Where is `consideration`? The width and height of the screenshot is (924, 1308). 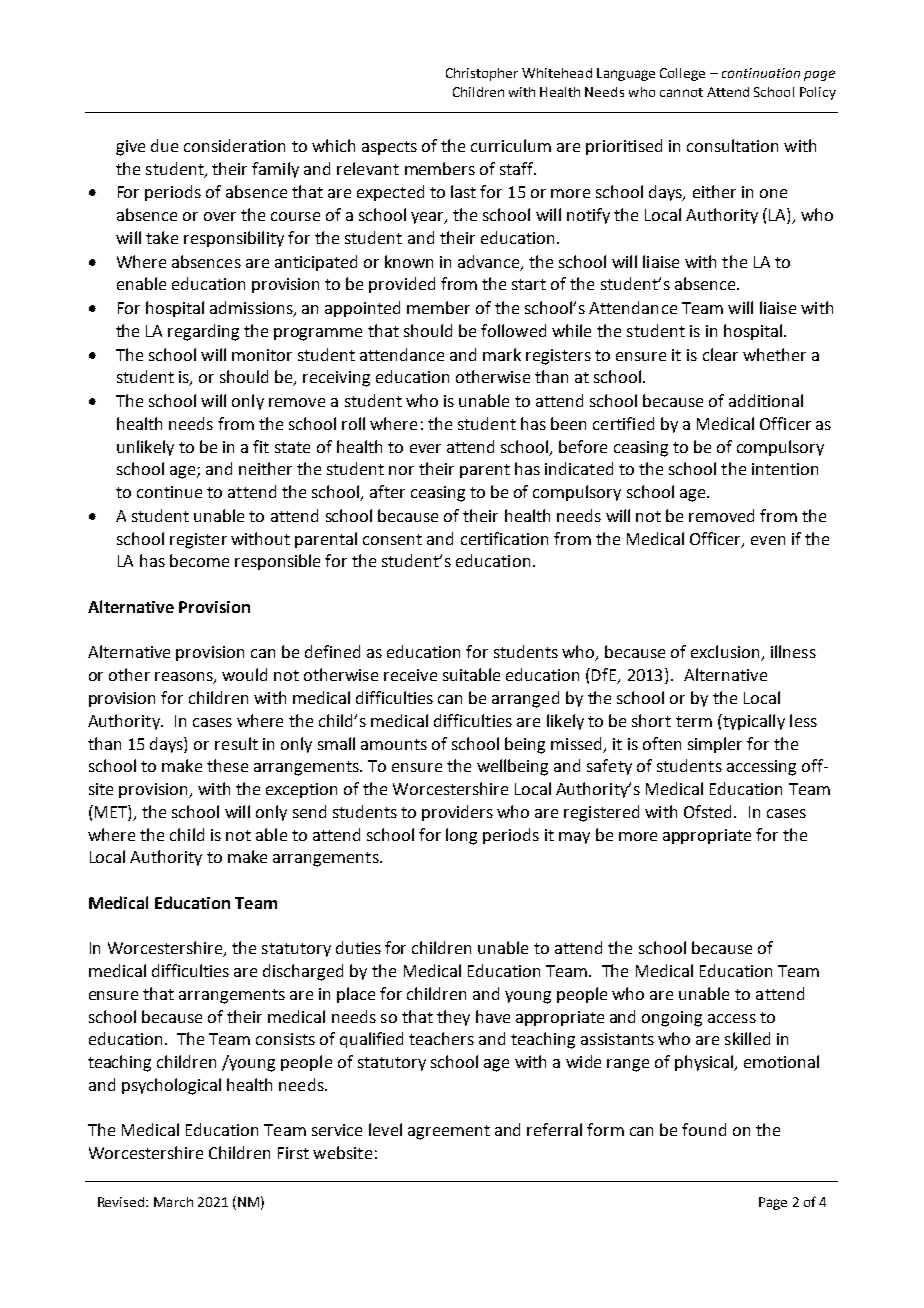 consideration is located at coordinates (234, 145).
